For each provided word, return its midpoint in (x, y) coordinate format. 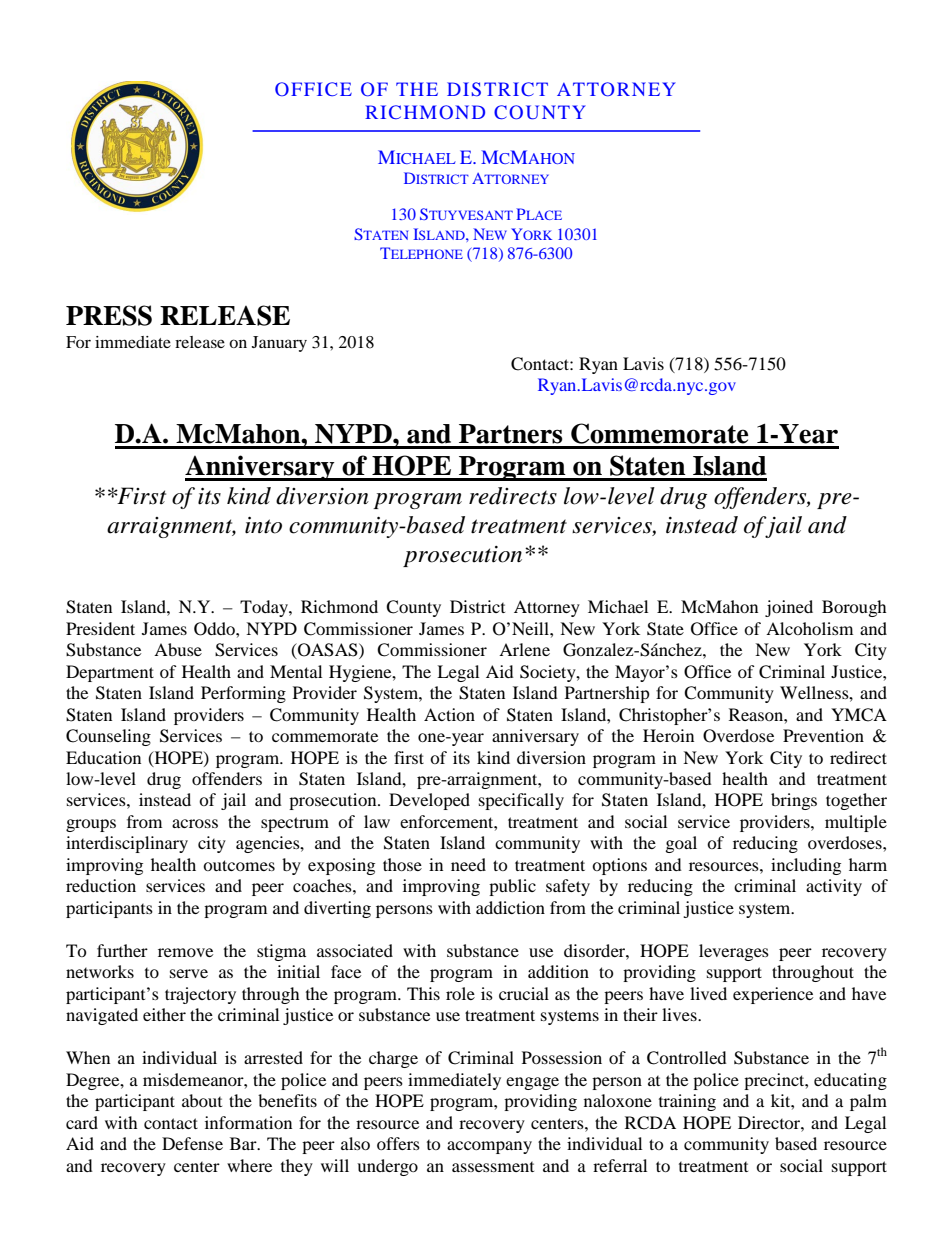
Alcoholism (809, 628)
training (687, 1102)
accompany (489, 1147)
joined (789, 608)
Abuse (178, 649)
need (468, 864)
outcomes (239, 865)
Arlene (524, 649)
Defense (192, 1143)
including (806, 866)
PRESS (109, 315)
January (279, 344)
